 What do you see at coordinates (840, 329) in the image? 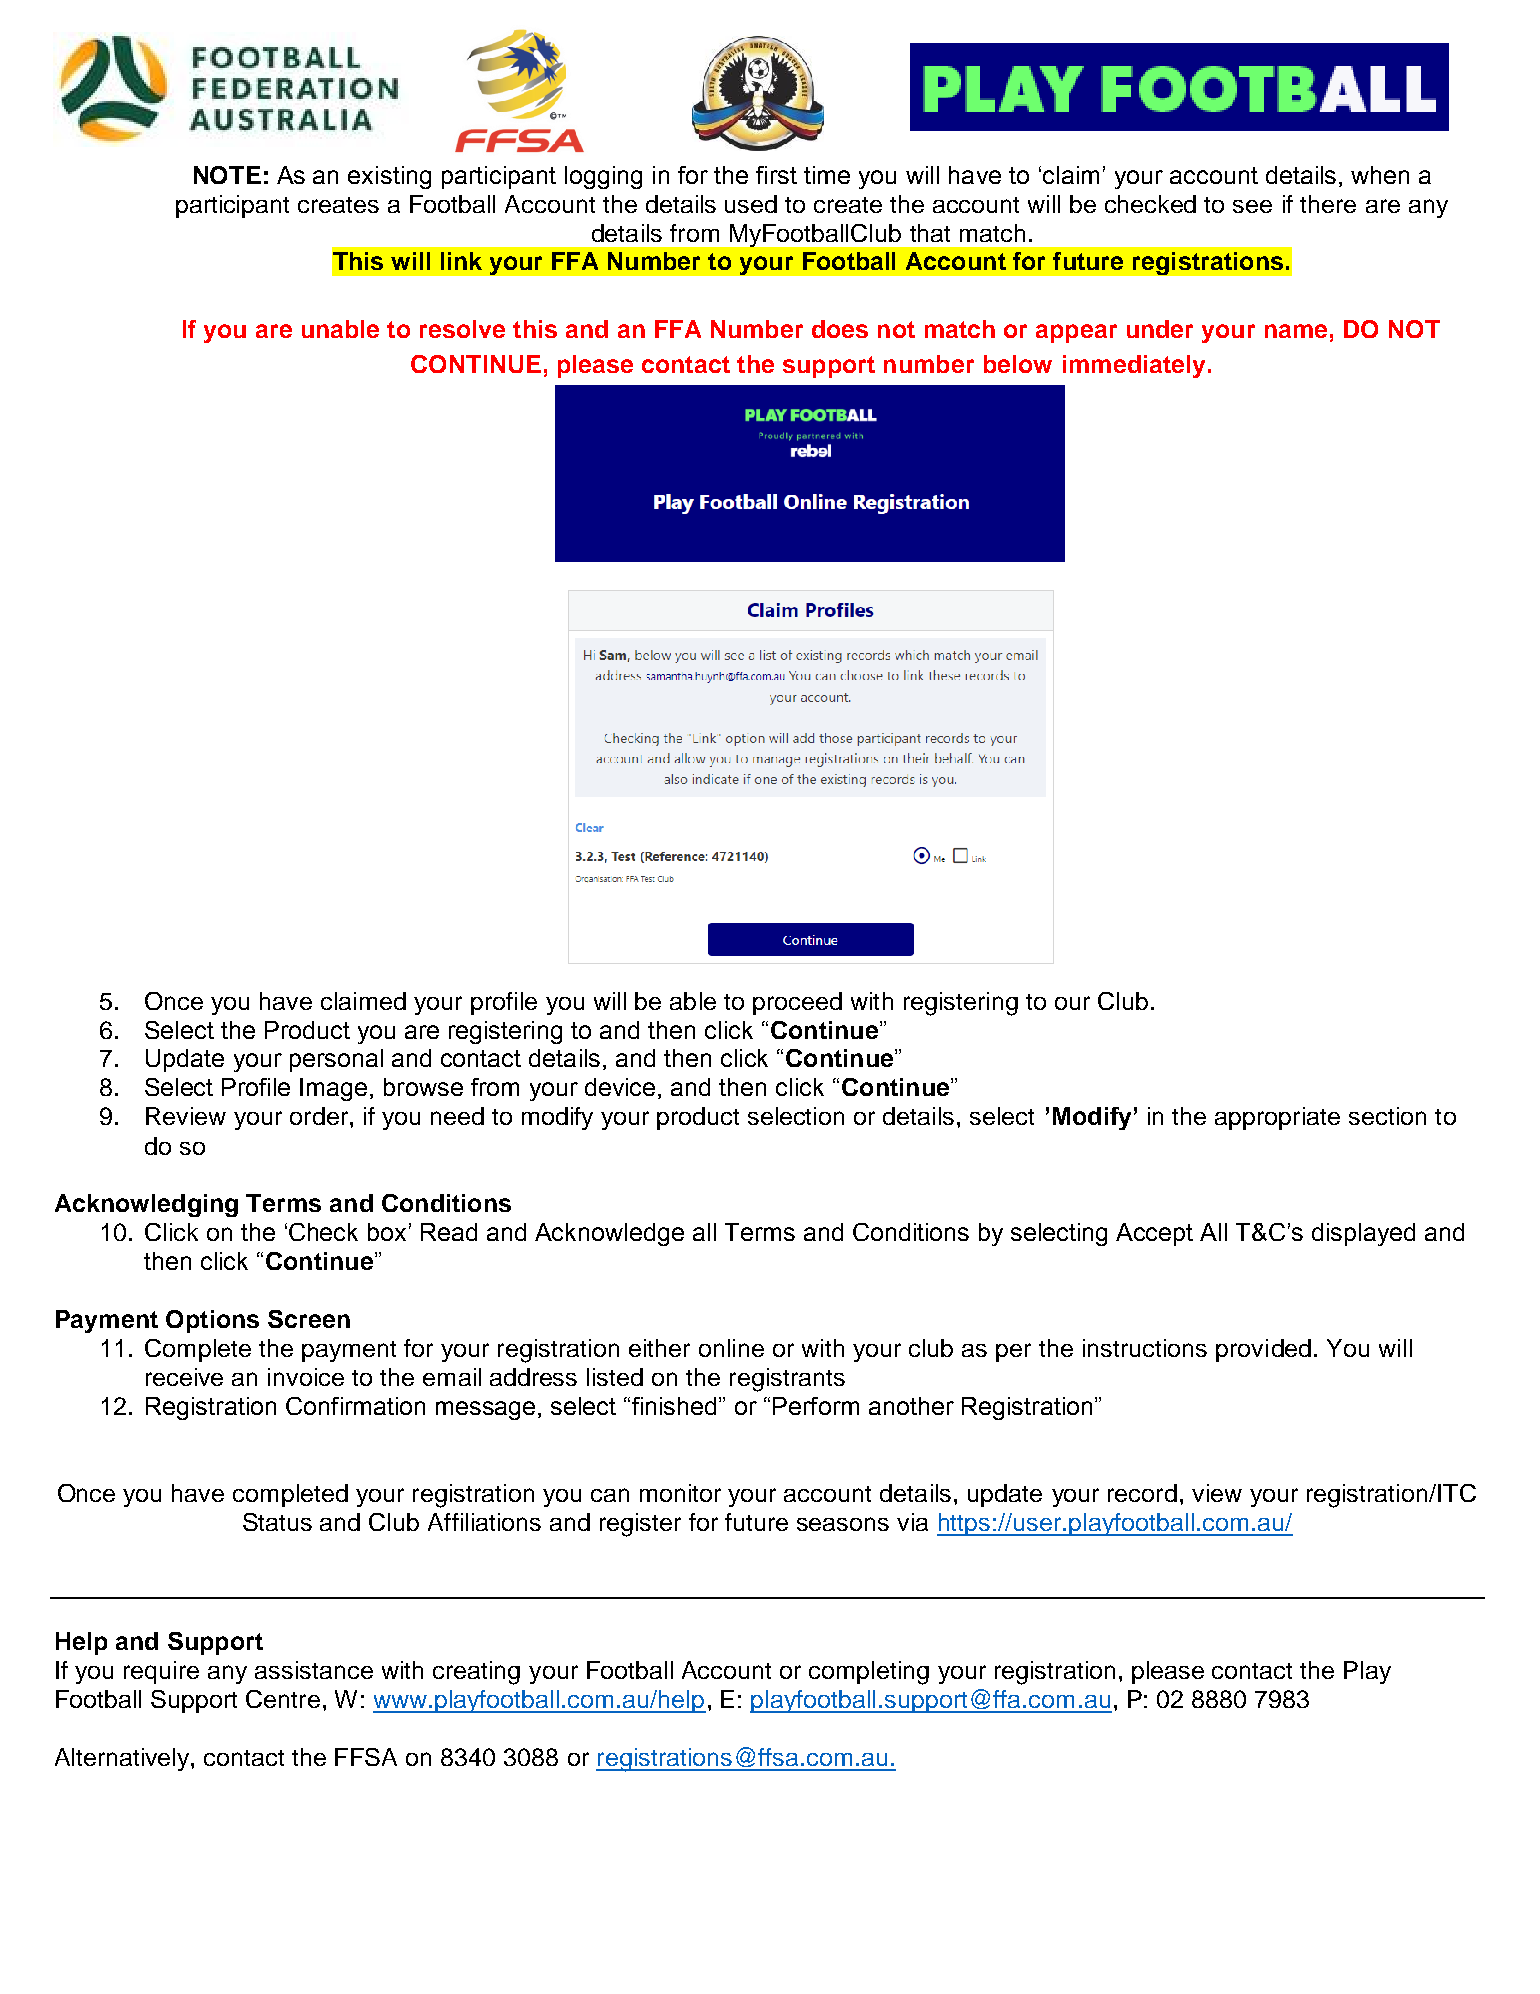
I see `does` at bounding box center [840, 329].
